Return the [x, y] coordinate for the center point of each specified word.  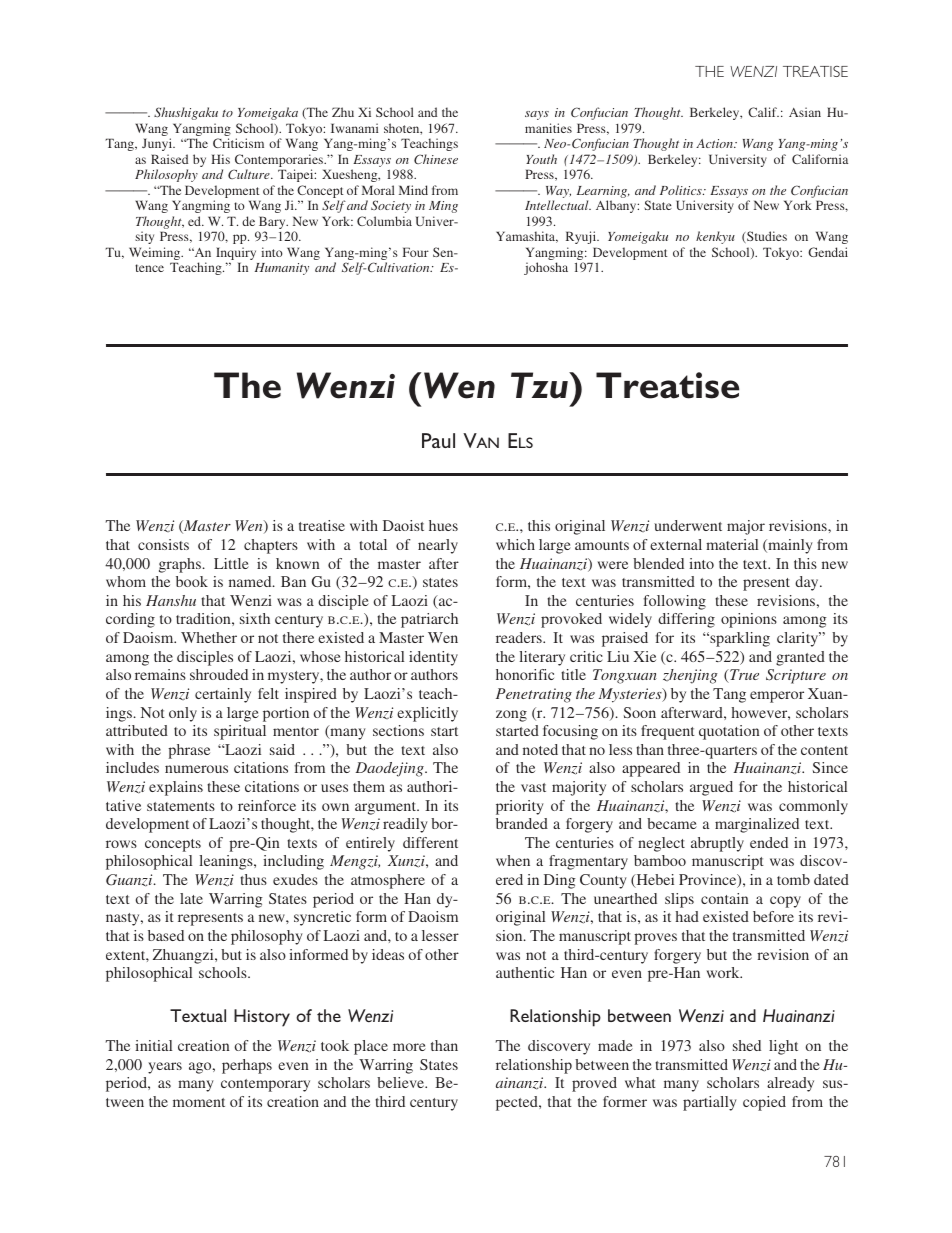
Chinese [436, 159]
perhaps [247, 1066]
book [192, 581]
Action [715, 143]
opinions [749, 620]
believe [401, 1082]
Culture [250, 174]
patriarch [429, 620]
